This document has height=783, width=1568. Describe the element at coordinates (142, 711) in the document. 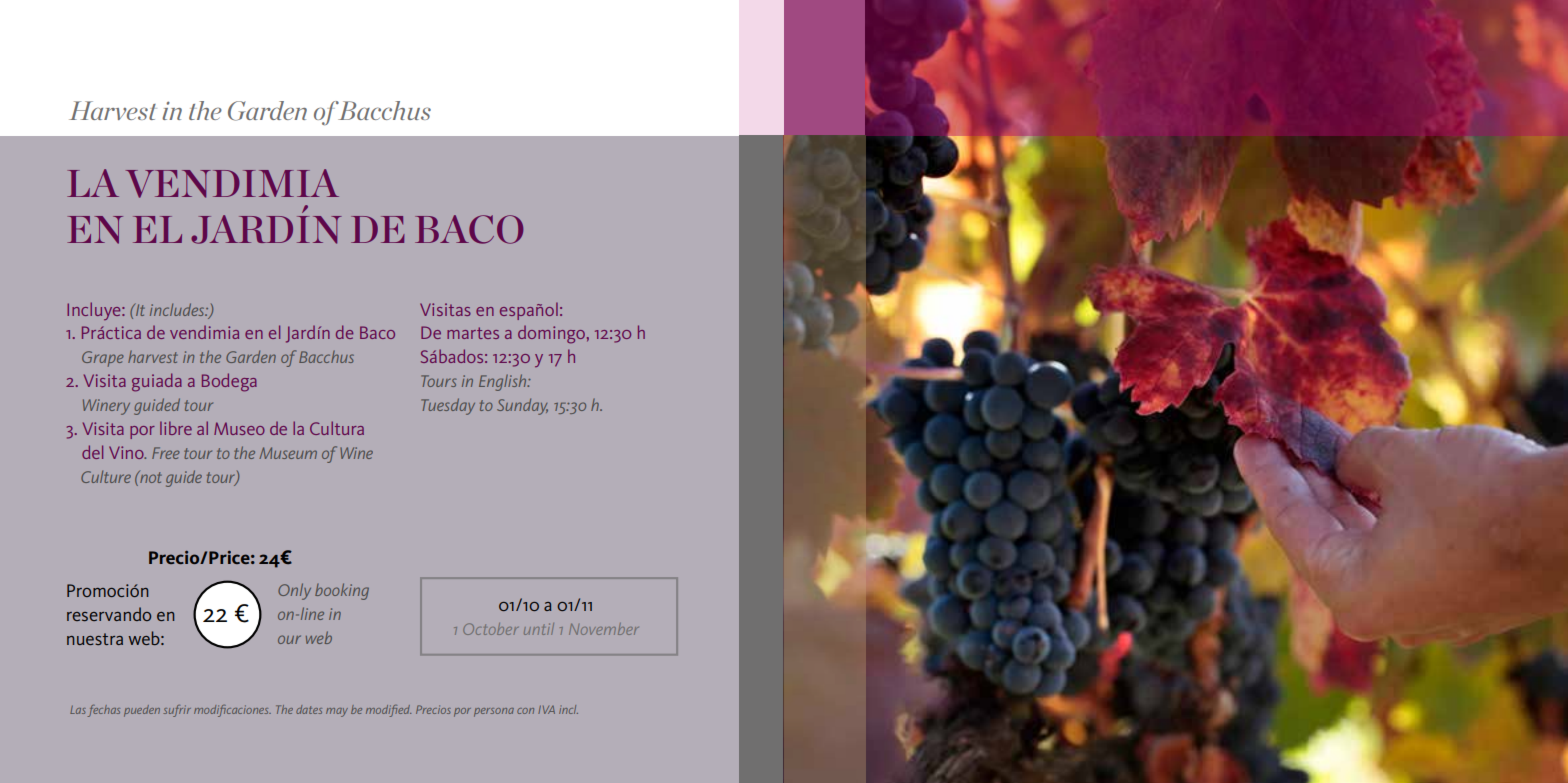

I see `pueden` at that location.
